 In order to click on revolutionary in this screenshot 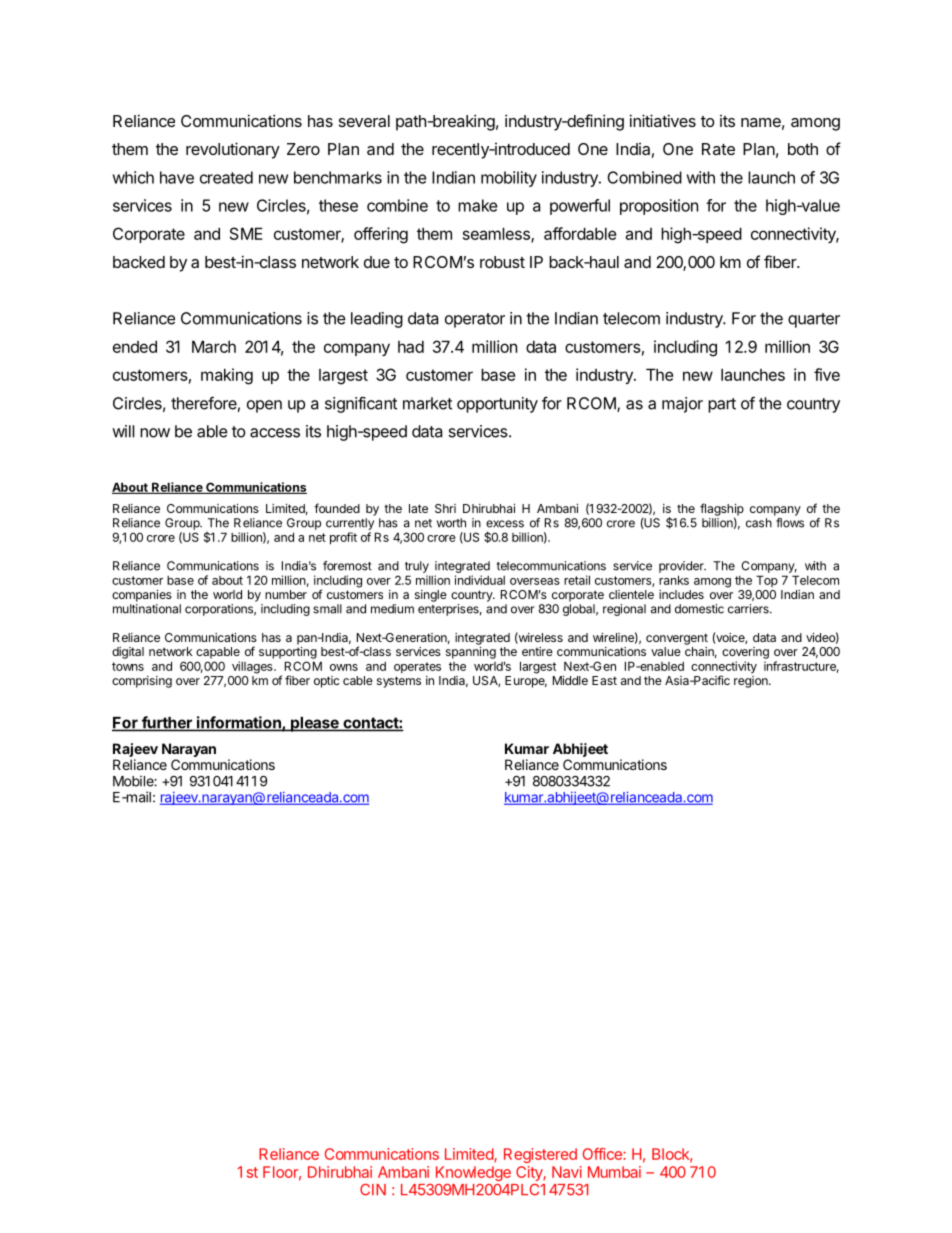, I will do `click(233, 150)`.
